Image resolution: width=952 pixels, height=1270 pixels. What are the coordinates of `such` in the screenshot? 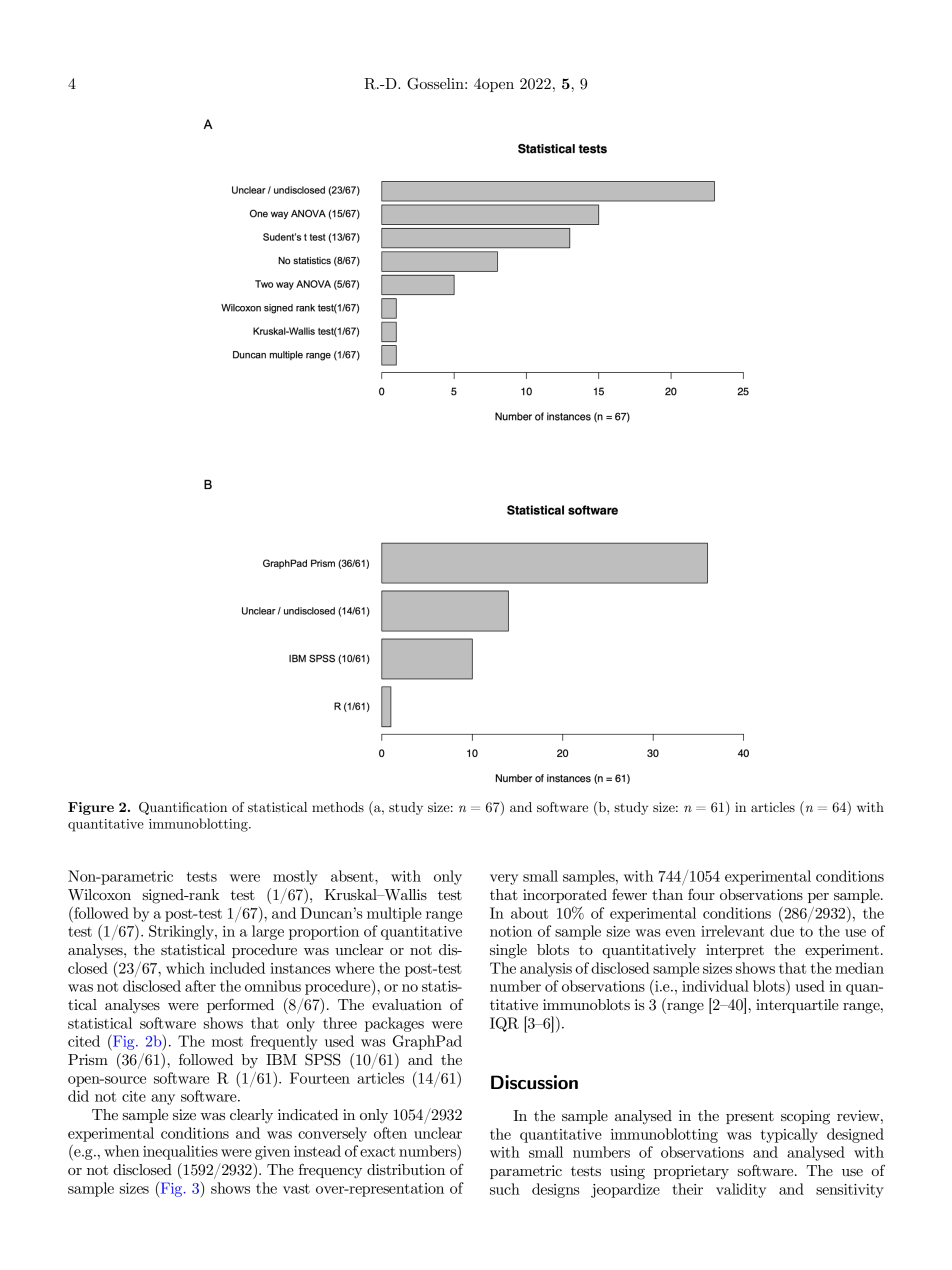 It's located at (505, 1189).
